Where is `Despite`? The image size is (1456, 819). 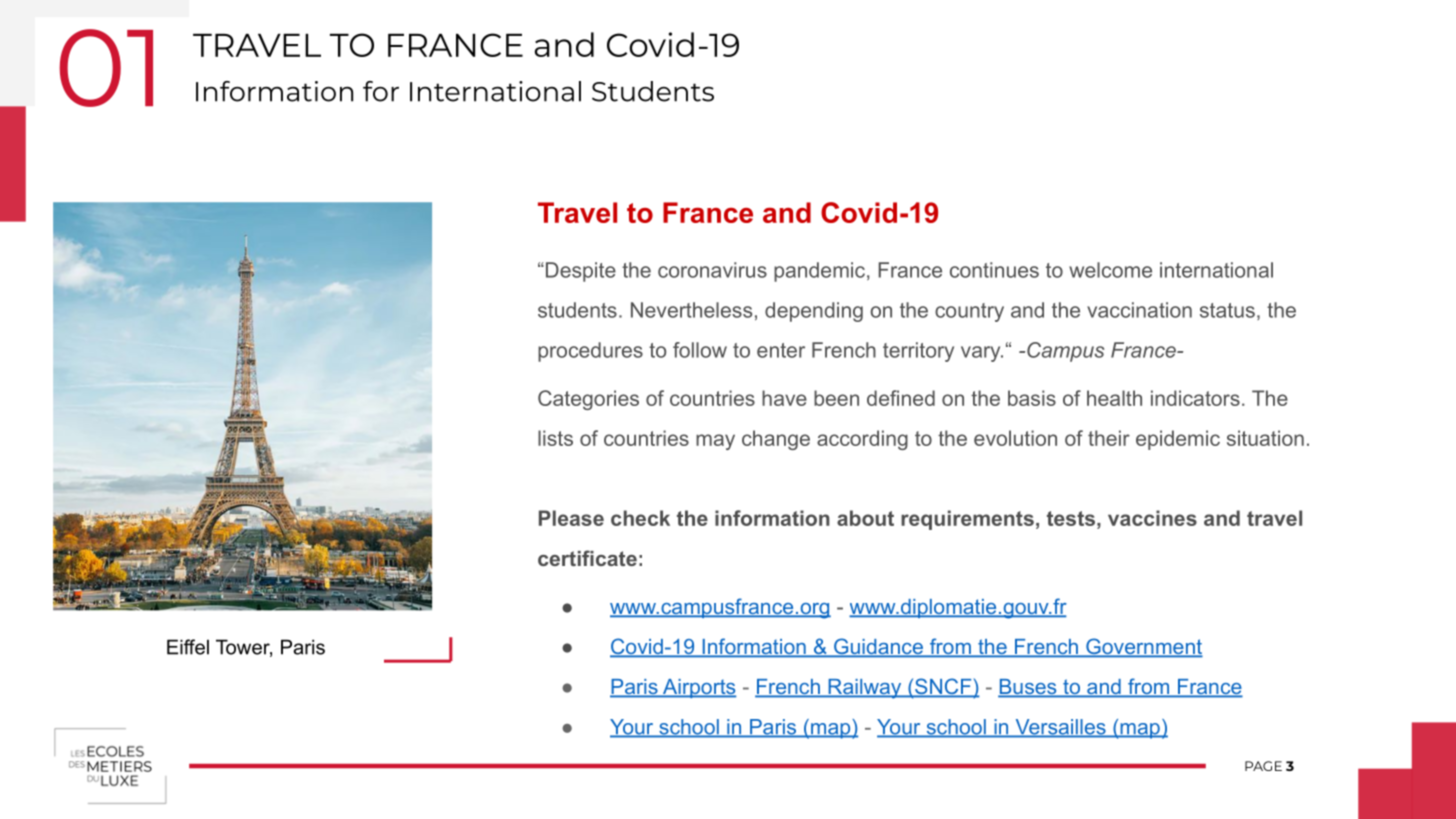 Despite is located at coordinates (579, 272).
